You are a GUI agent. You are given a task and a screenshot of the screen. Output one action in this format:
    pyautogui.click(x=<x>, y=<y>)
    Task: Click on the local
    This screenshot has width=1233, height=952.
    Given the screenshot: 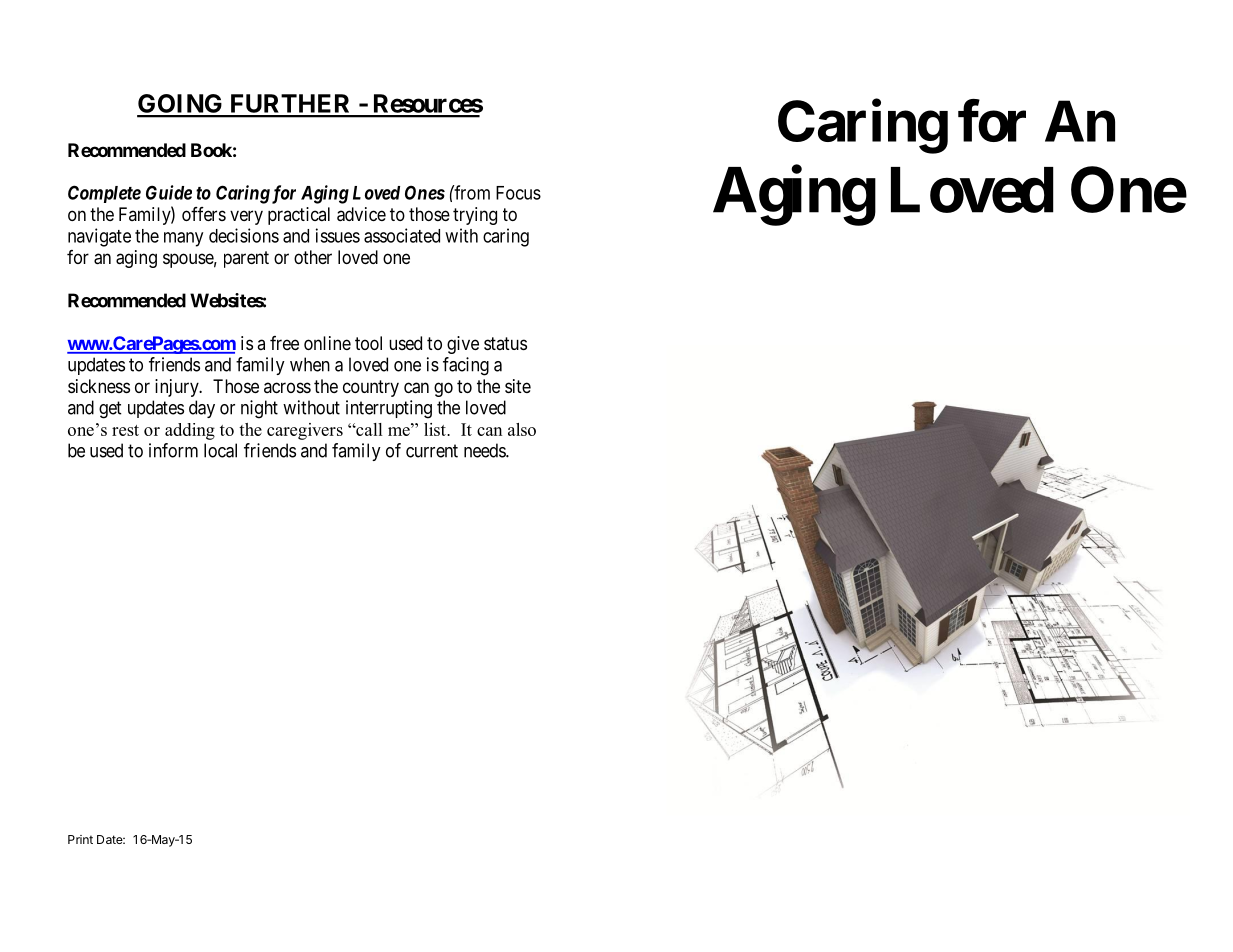 What is the action you would take?
    pyautogui.click(x=220, y=450)
